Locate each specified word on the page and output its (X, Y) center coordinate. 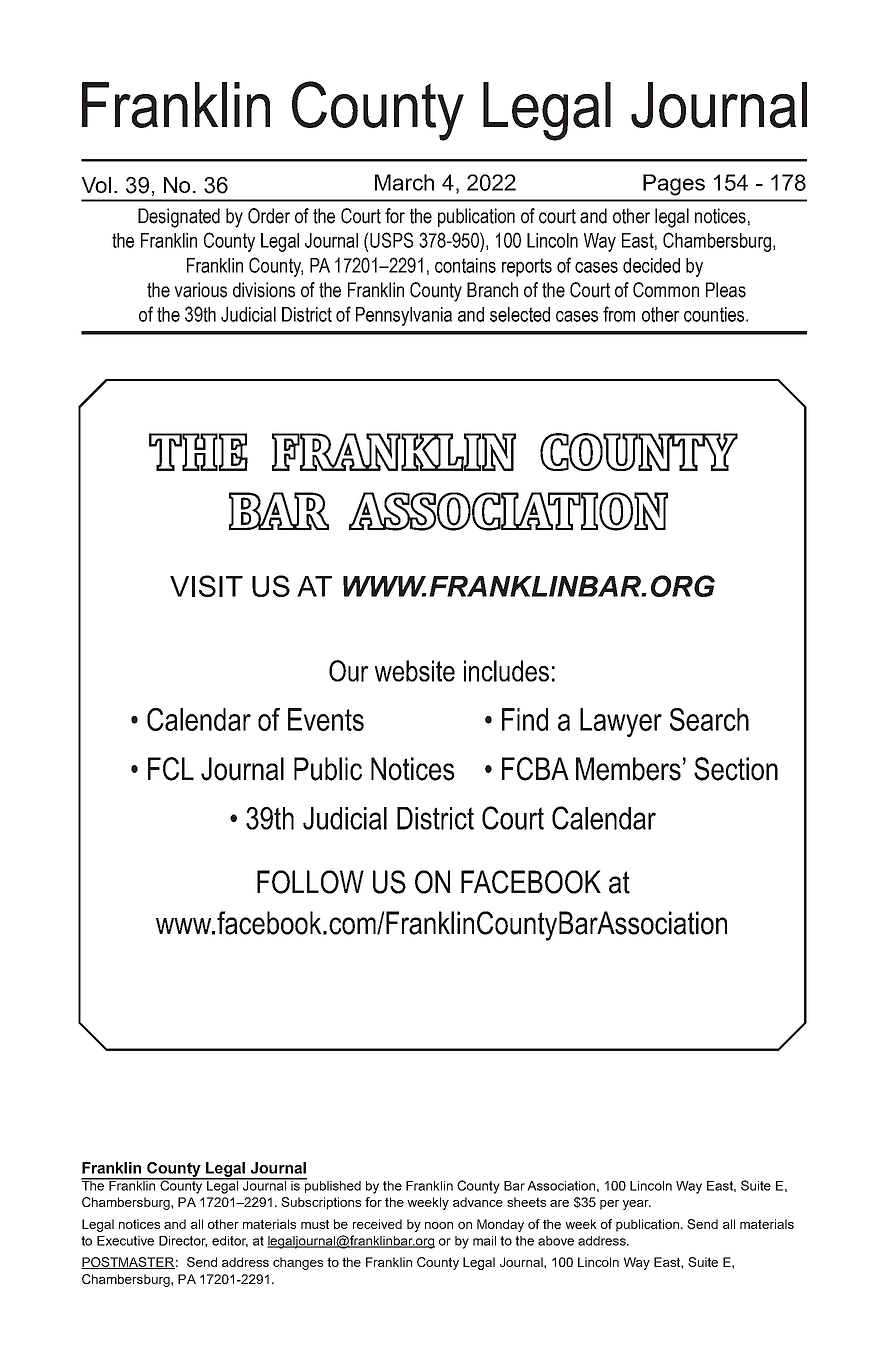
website (415, 671)
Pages (674, 185)
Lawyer (621, 723)
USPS (390, 240)
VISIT (206, 586)
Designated (179, 218)
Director (183, 1241)
